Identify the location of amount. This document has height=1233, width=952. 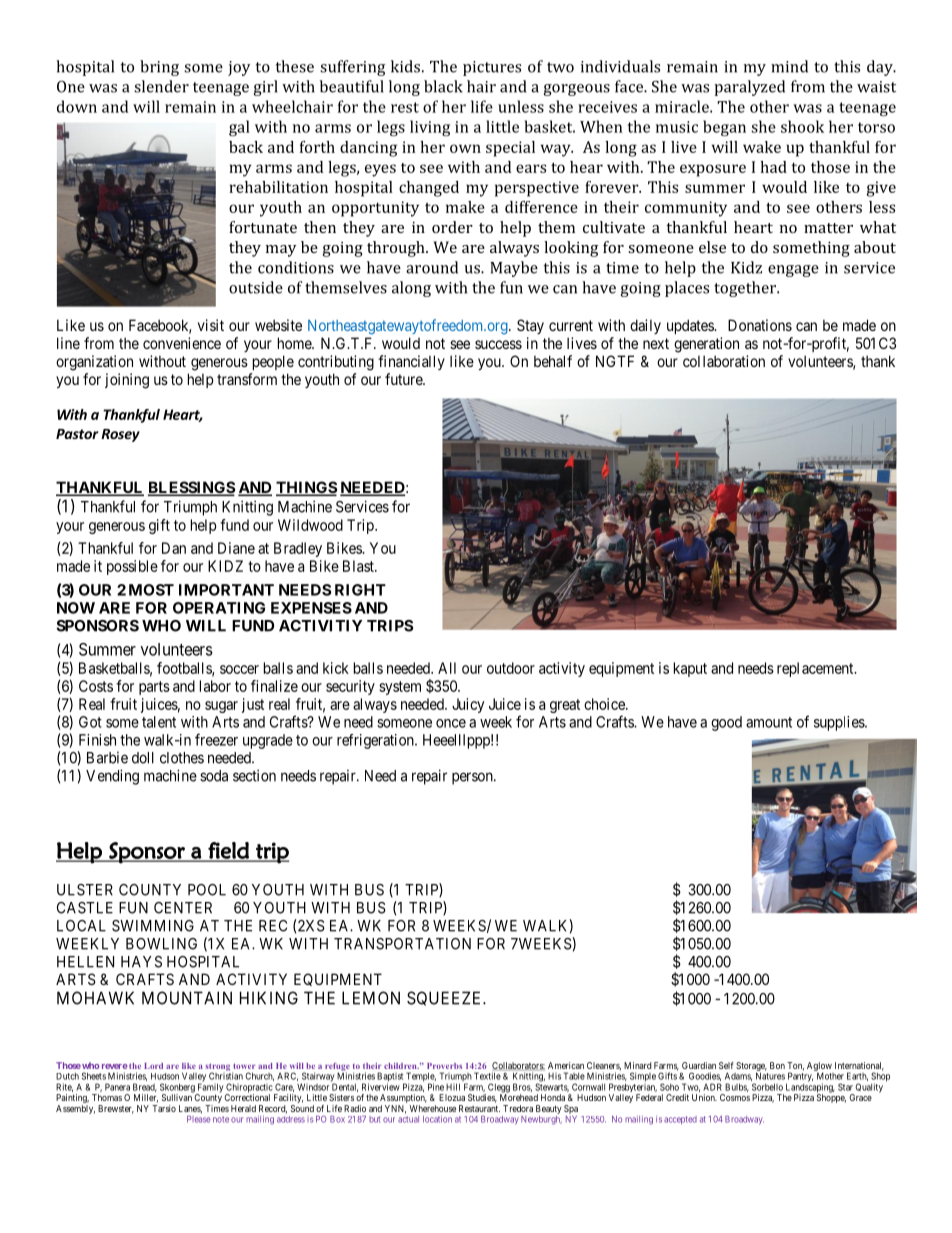
(769, 722).
